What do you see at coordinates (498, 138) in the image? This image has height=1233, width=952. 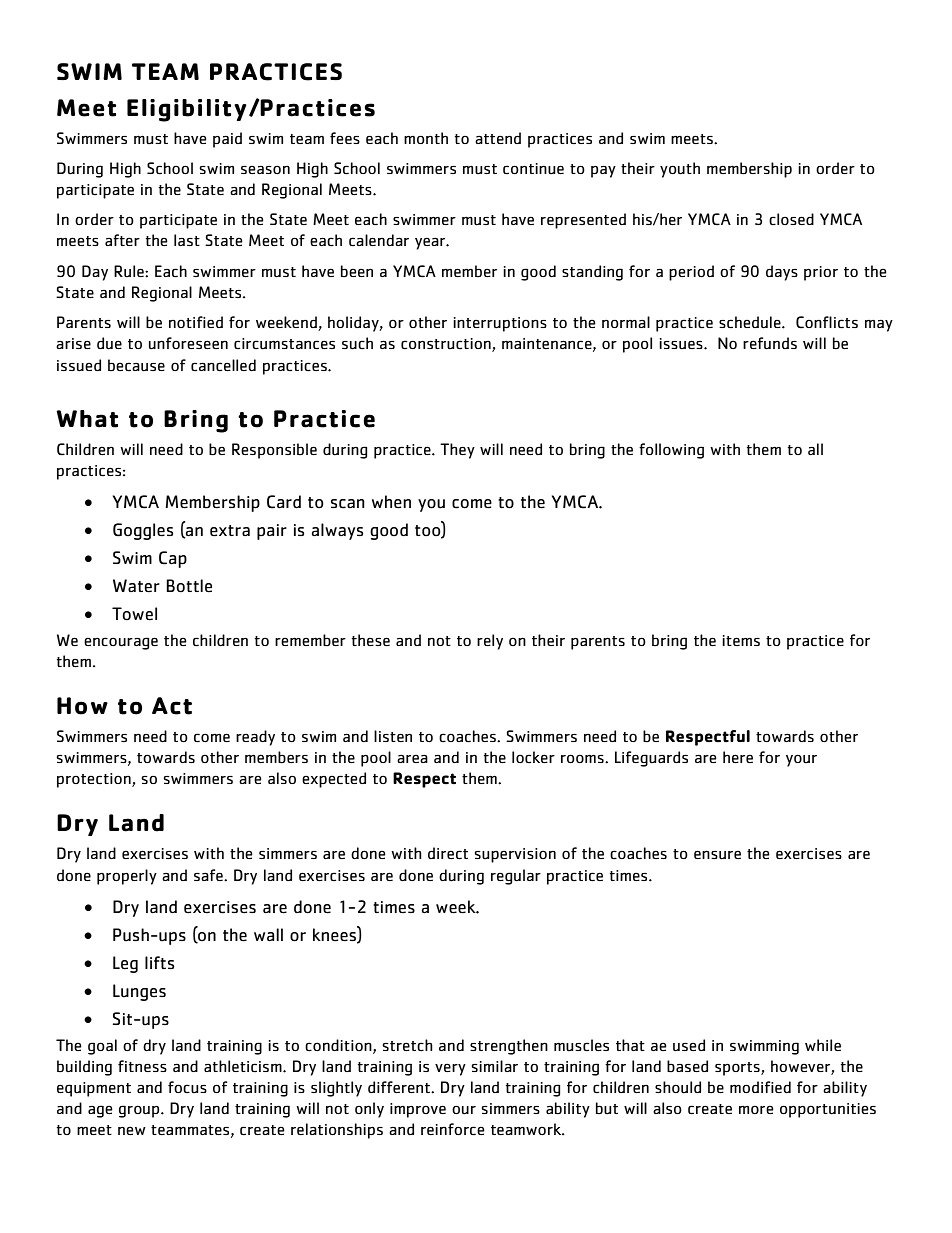 I see `attend` at bounding box center [498, 138].
